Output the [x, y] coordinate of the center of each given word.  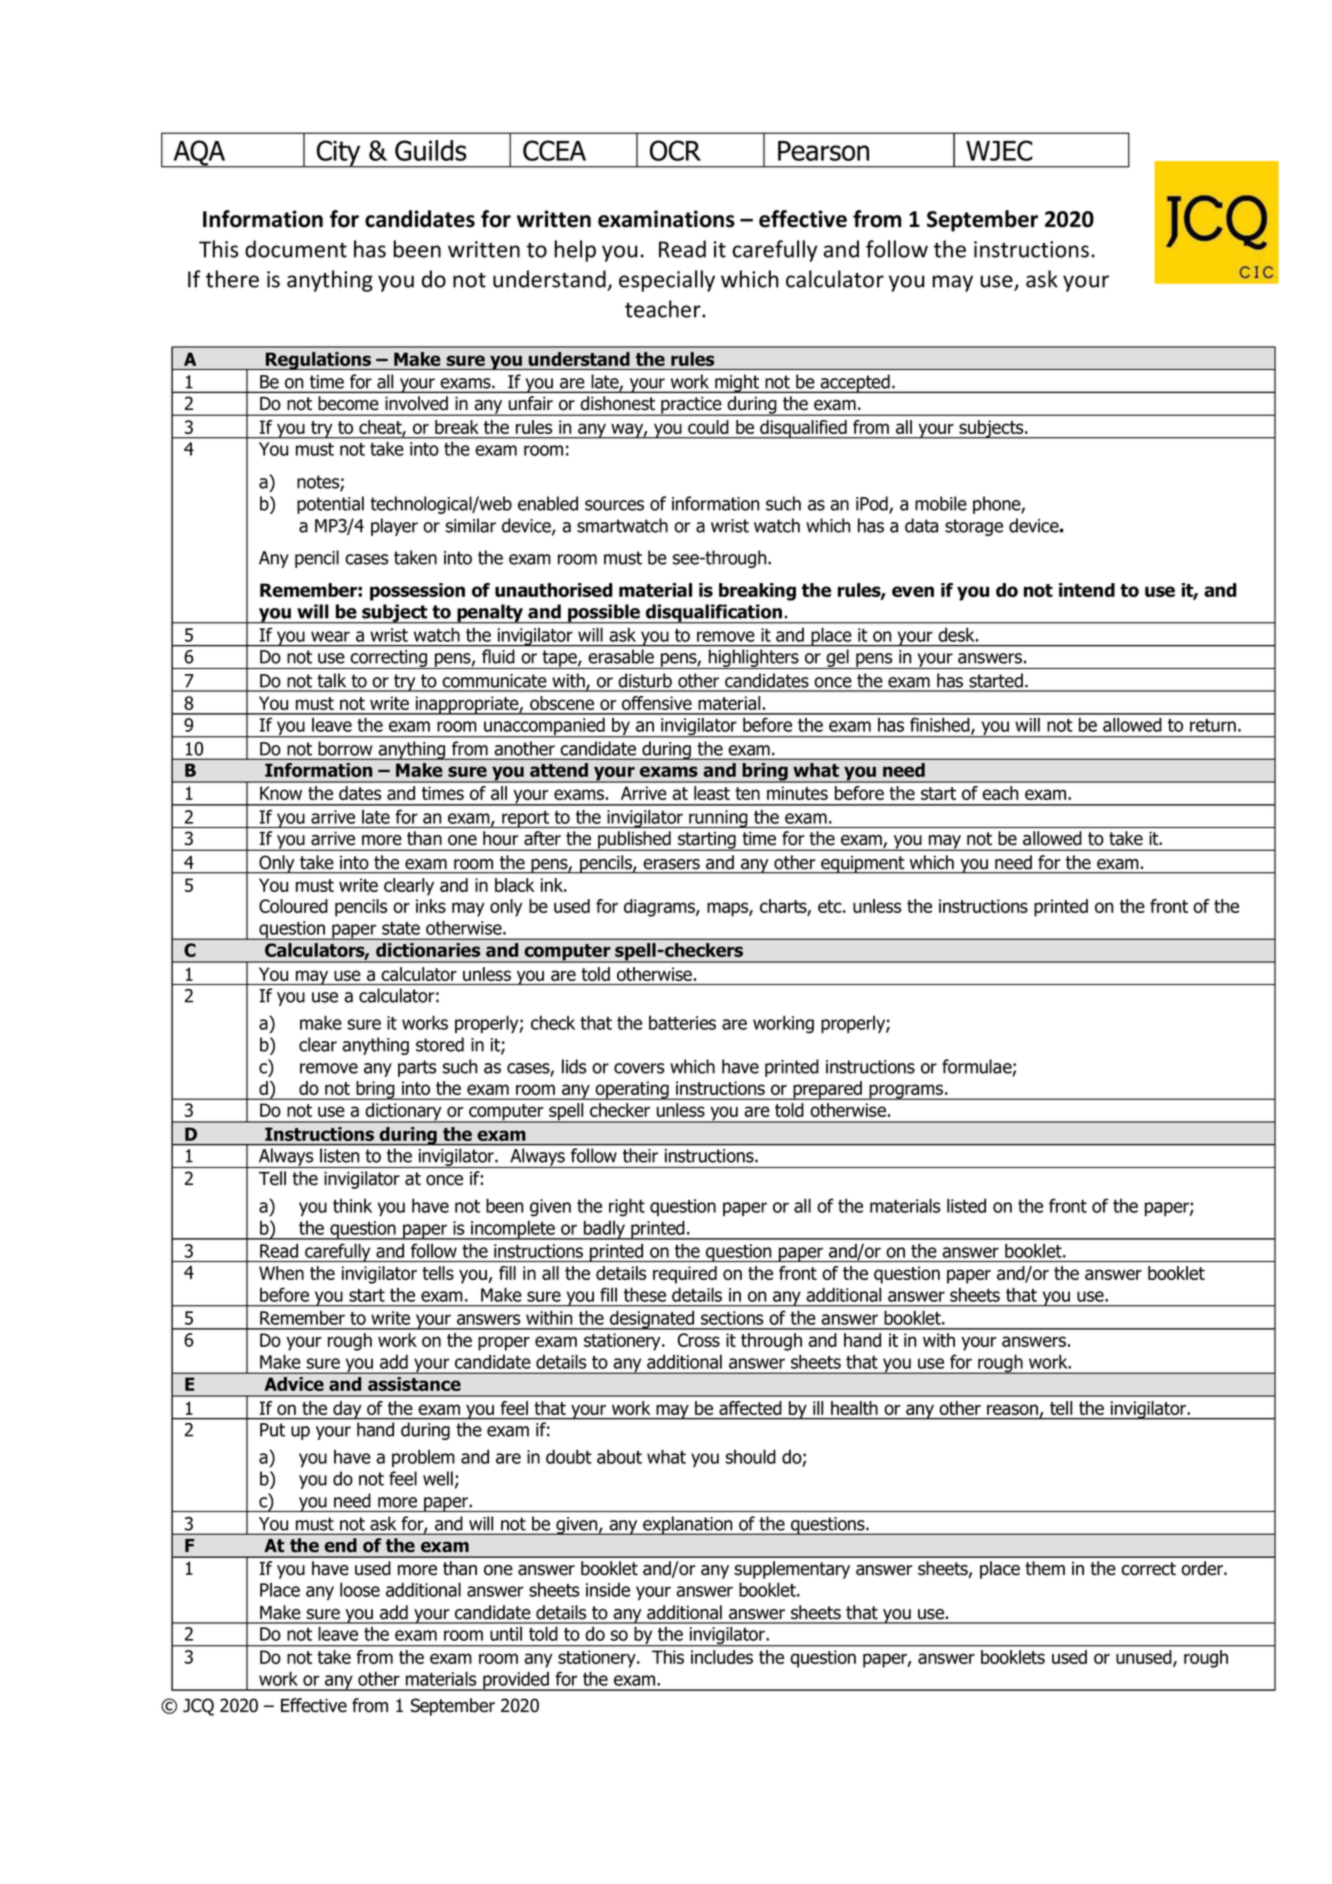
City [338, 154]
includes [722, 1657]
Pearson [823, 151]
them [1045, 1568]
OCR [675, 150]
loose [360, 1589]
